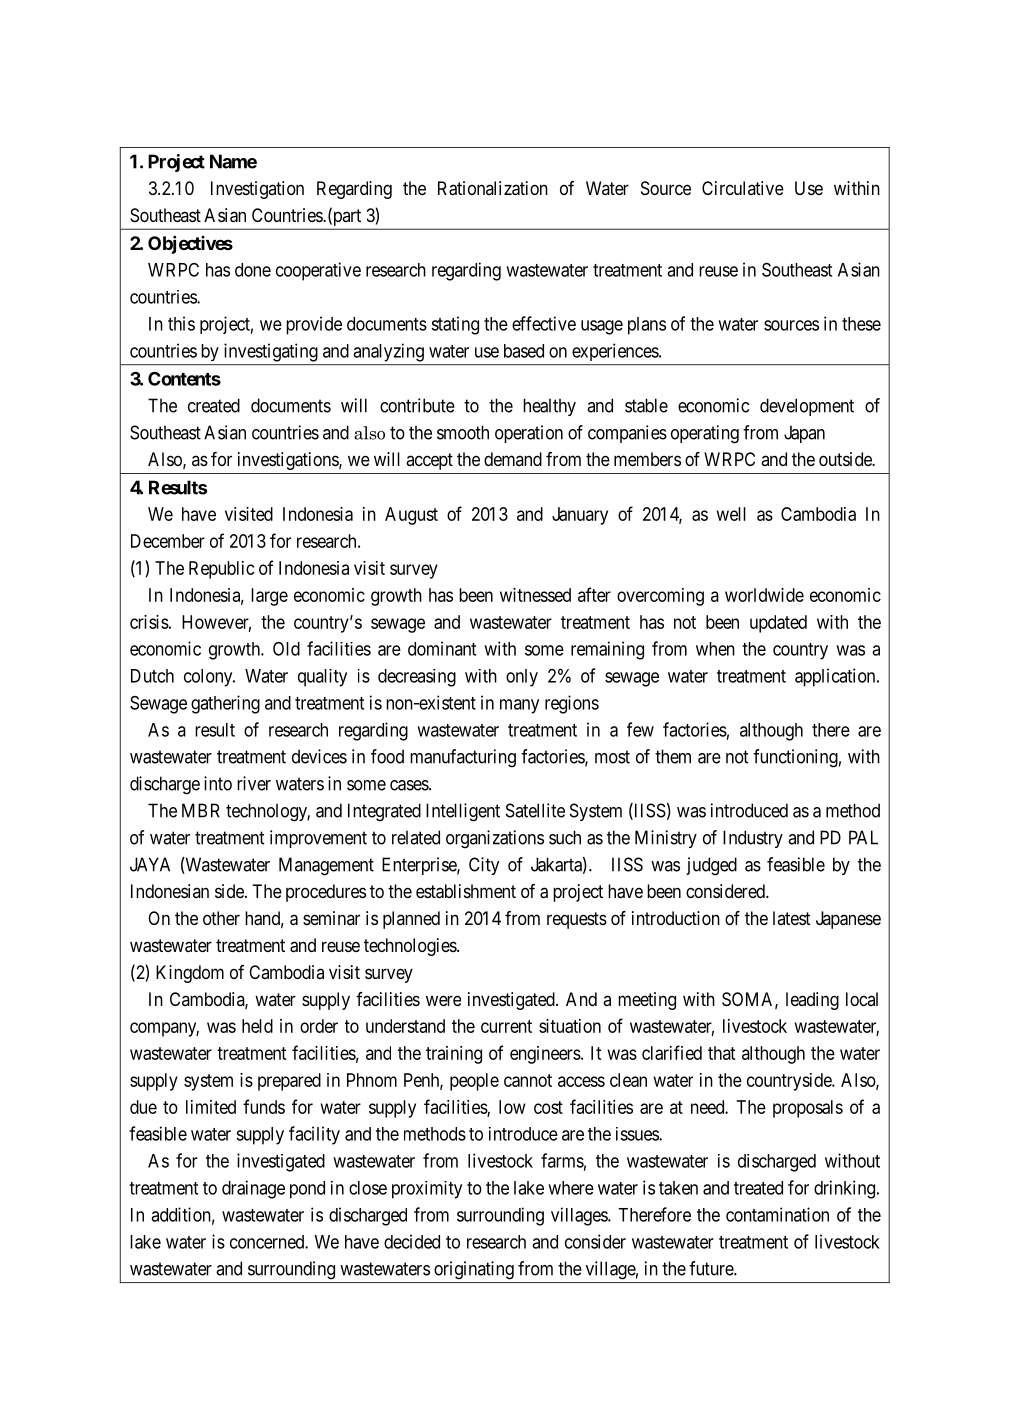 Image resolution: width=1009 pixels, height=1427 pixels. What do you see at coordinates (318, 271) in the page?
I see `cooperative` at bounding box center [318, 271].
